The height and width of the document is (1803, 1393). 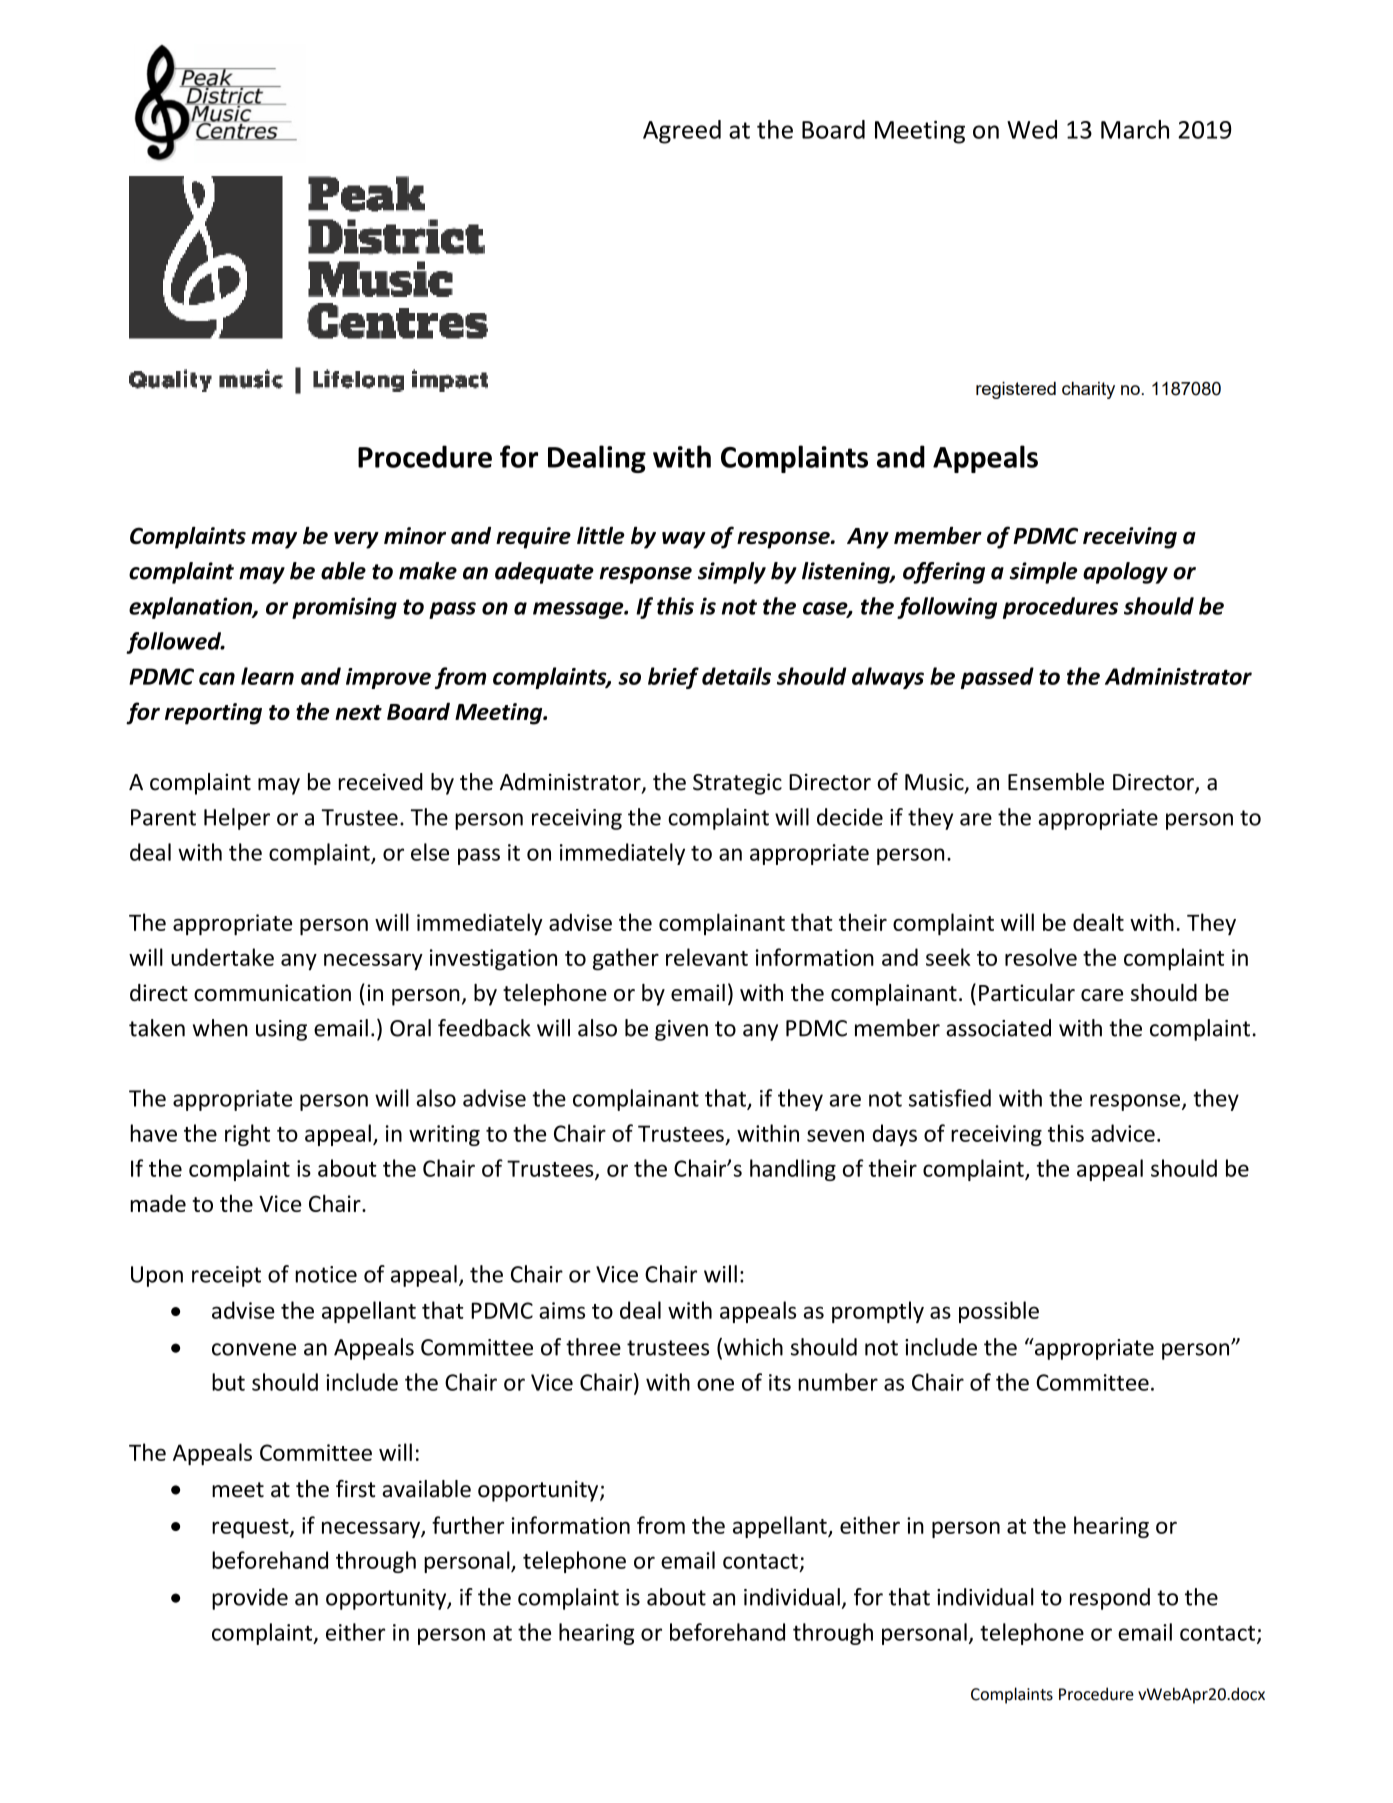 What do you see at coordinates (1016, 390) in the document?
I see `registered` at bounding box center [1016, 390].
